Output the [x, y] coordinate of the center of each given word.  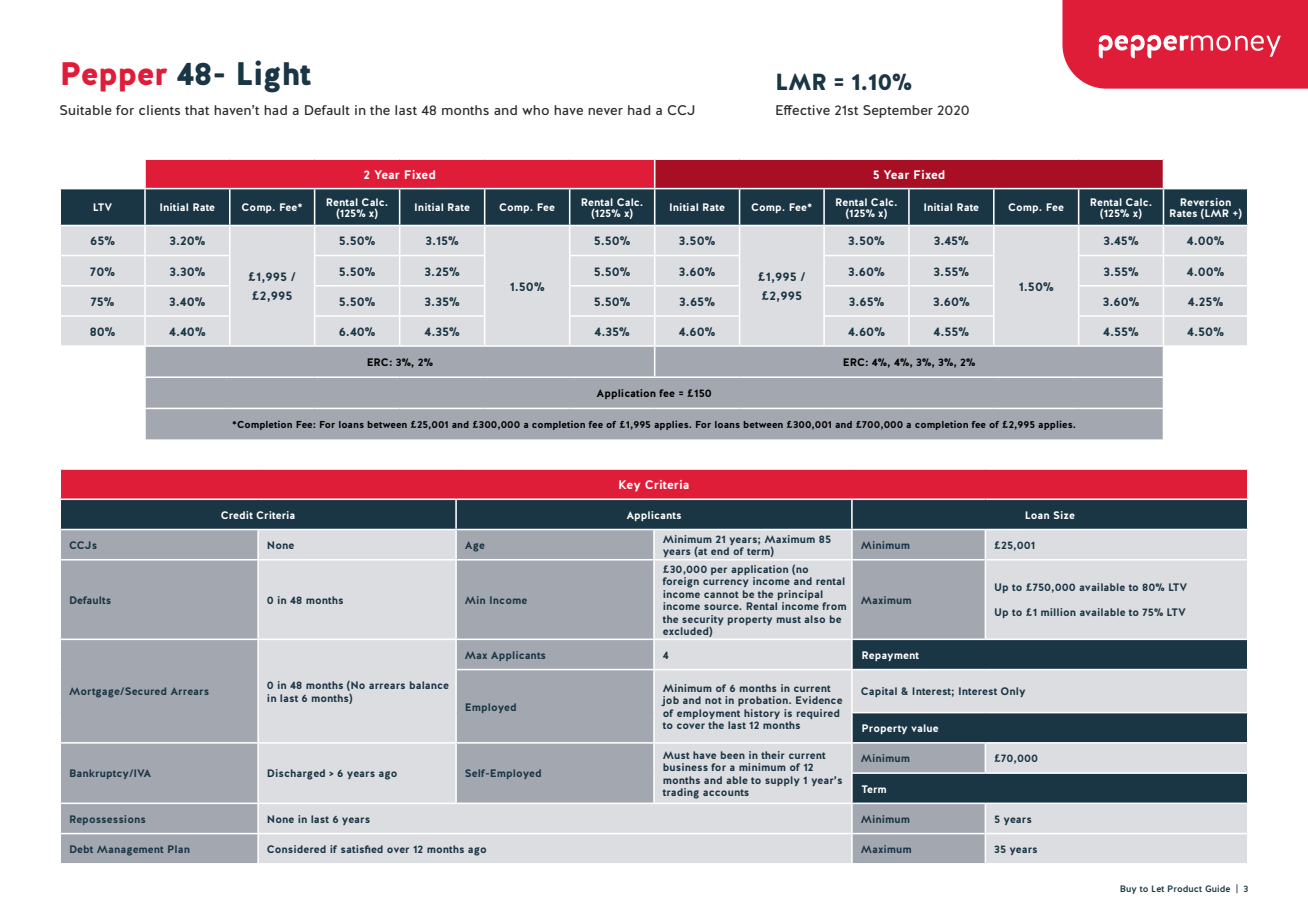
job [670, 701]
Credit [237, 515]
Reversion [1205, 202]
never [605, 111]
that [197, 110]
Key [629, 486]
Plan [179, 849]
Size [1064, 515]
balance [429, 685]
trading [681, 793]
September [898, 111]
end [720, 551]
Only [1013, 692]
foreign [681, 582]
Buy [1128, 889]
